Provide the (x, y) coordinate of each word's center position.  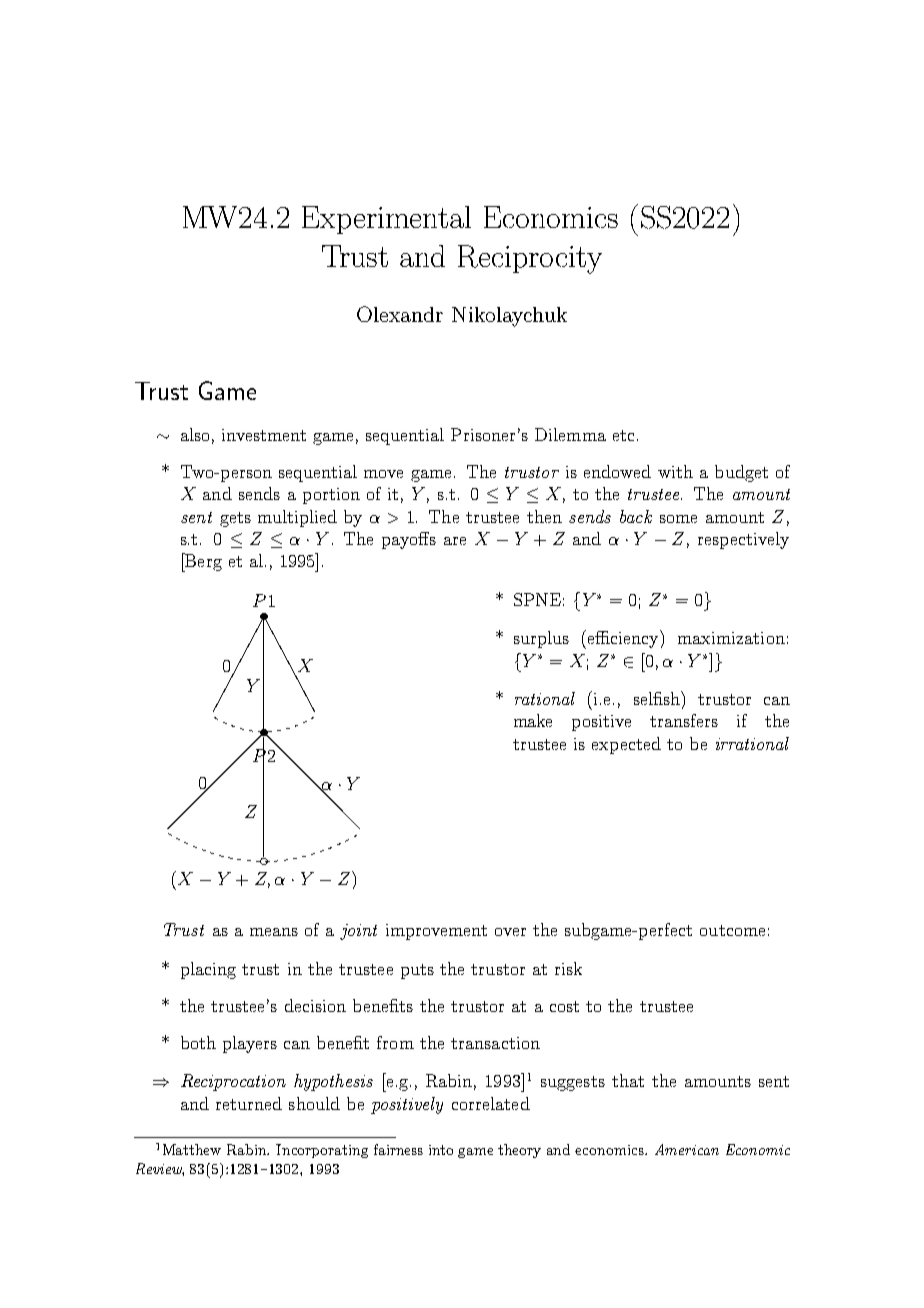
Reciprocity (530, 259)
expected (626, 745)
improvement (436, 932)
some (678, 519)
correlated (491, 1103)
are (455, 541)
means (274, 932)
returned (249, 1103)
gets (235, 519)
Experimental (386, 220)
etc (623, 435)
